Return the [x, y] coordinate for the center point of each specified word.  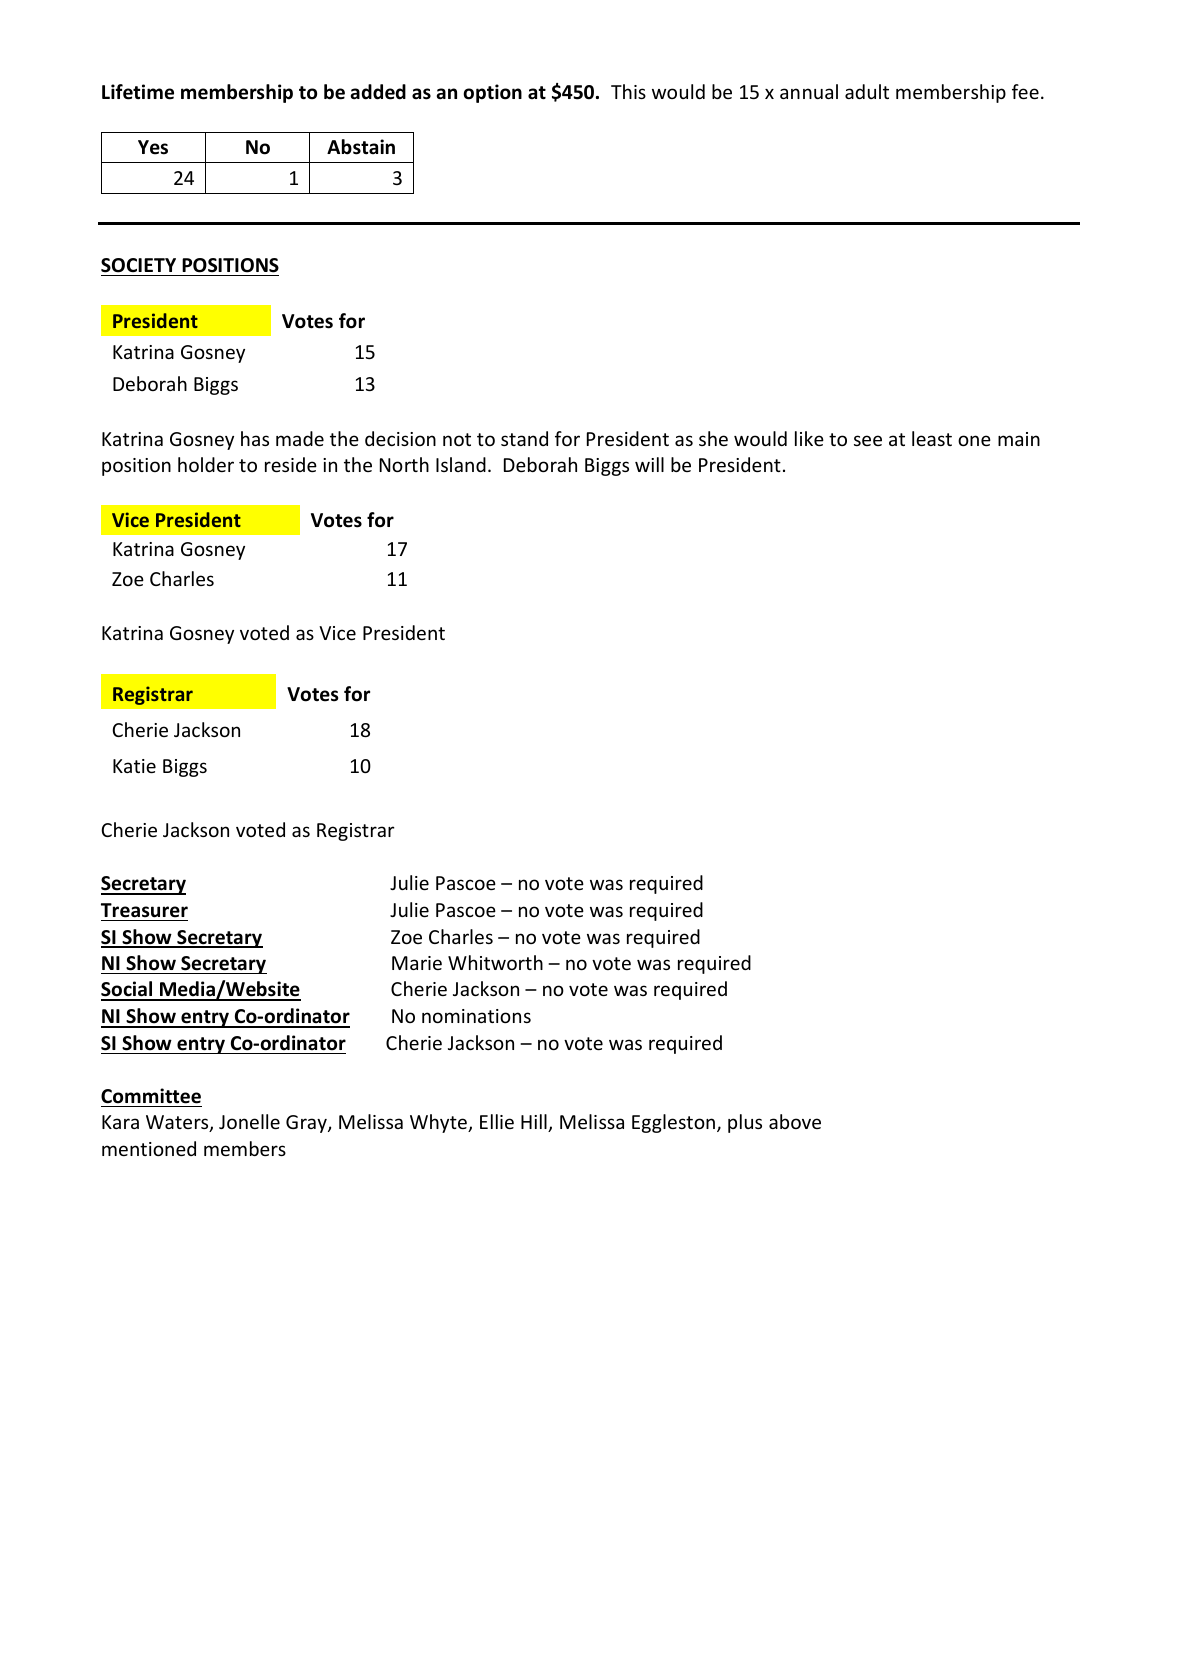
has [255, 438]
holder [206, 464]
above [795, 1121]
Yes [153, 147]
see [868, 440]
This [628, 91]
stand [524, 438]
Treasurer [144, 910]
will [649, 464]
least [932, 438]
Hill [535, 1123]
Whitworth [495, 962]
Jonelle [249, 1121]
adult [867, 91]
